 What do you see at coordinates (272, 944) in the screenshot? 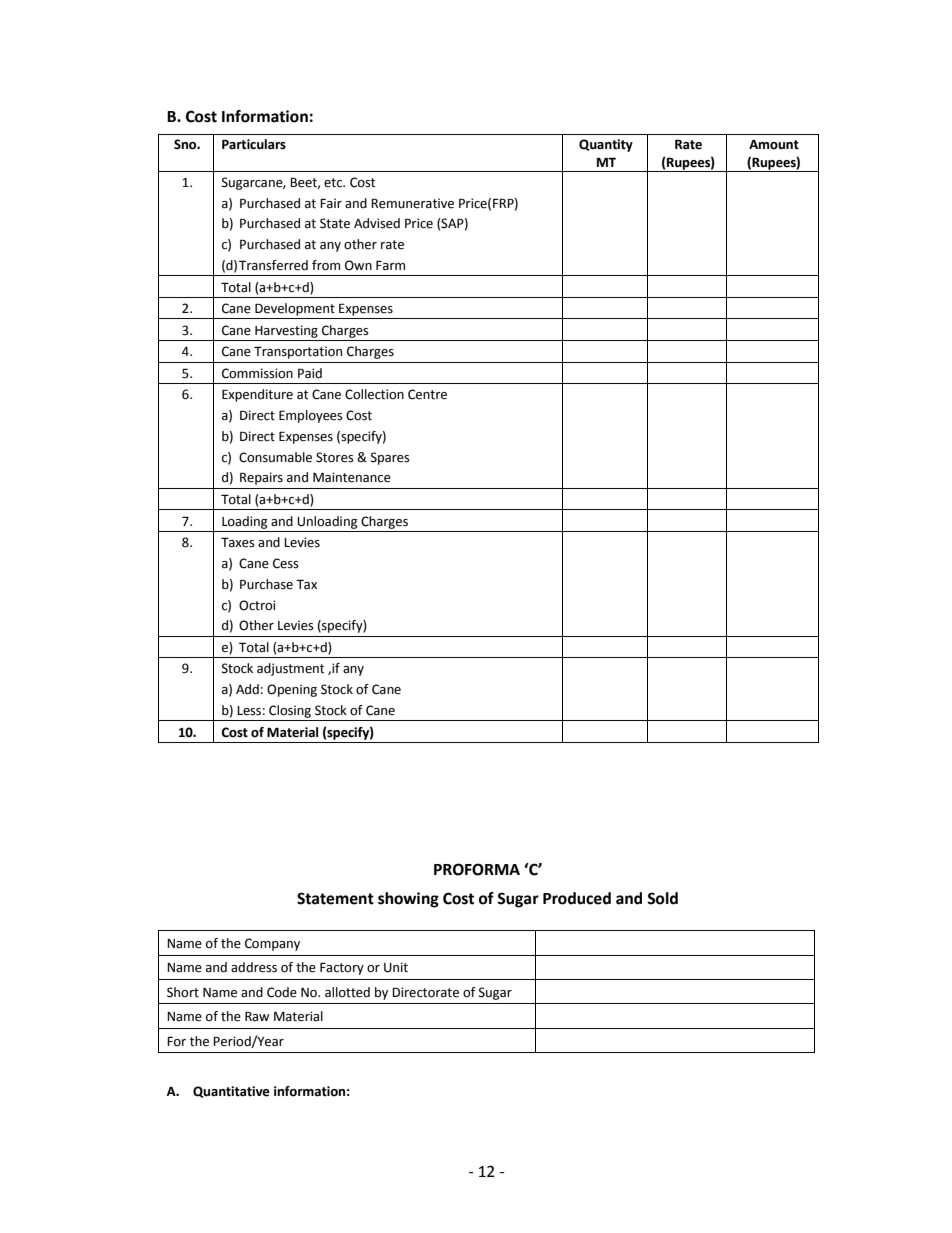
I see `Company` at bounding box center [272, 944].
